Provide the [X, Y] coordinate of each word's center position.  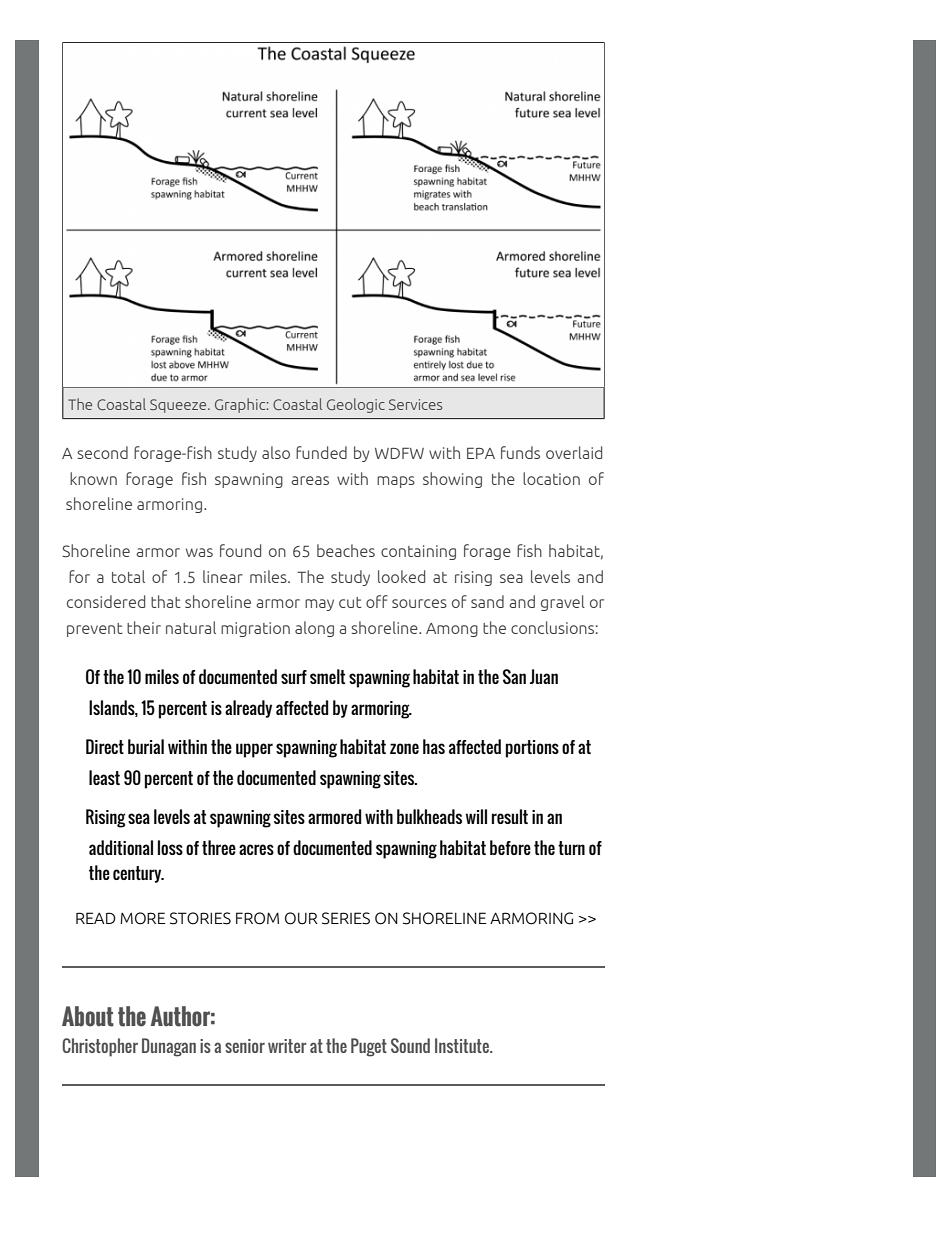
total [128, 576]
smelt [327, 676]
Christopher [100, 1047]
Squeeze [179, 406]
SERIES [346, 918]
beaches [346, 550]
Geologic [356, 405]
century [138, 874]
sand [487, 601]
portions [532, 749]
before [510, 847]
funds [520, 452]
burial [146, 746]
